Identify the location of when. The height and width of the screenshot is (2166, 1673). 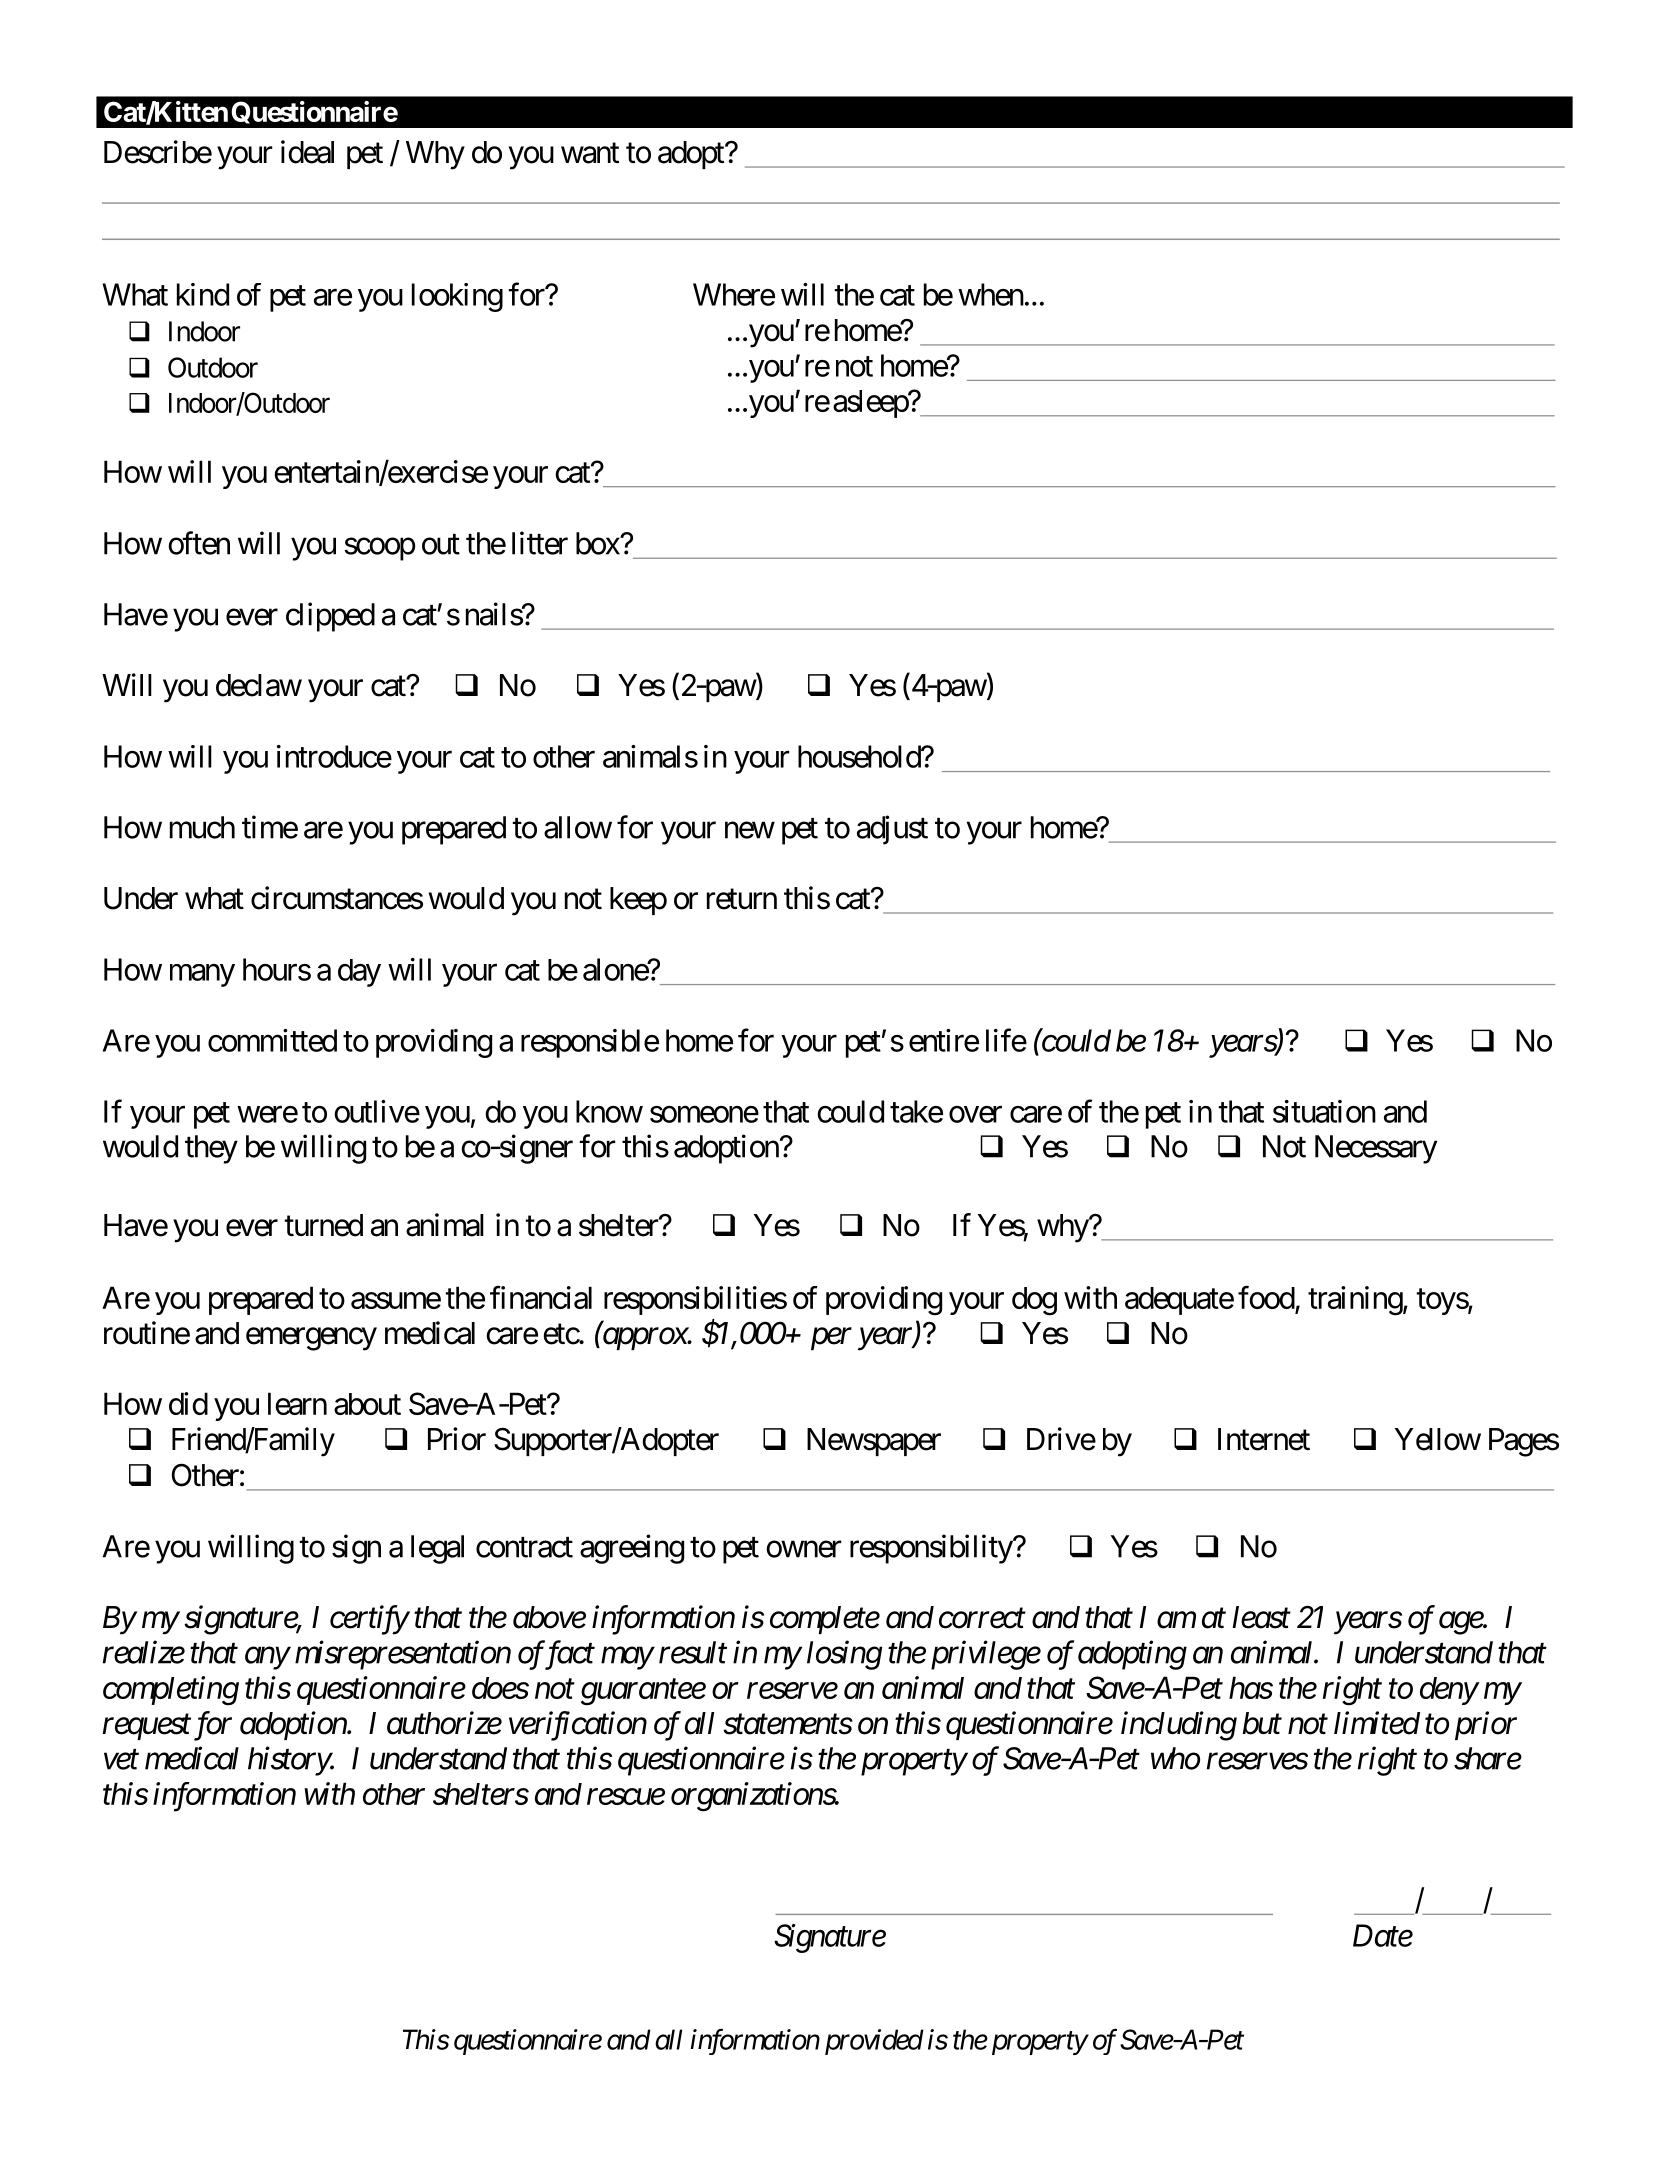
(991, 294).
